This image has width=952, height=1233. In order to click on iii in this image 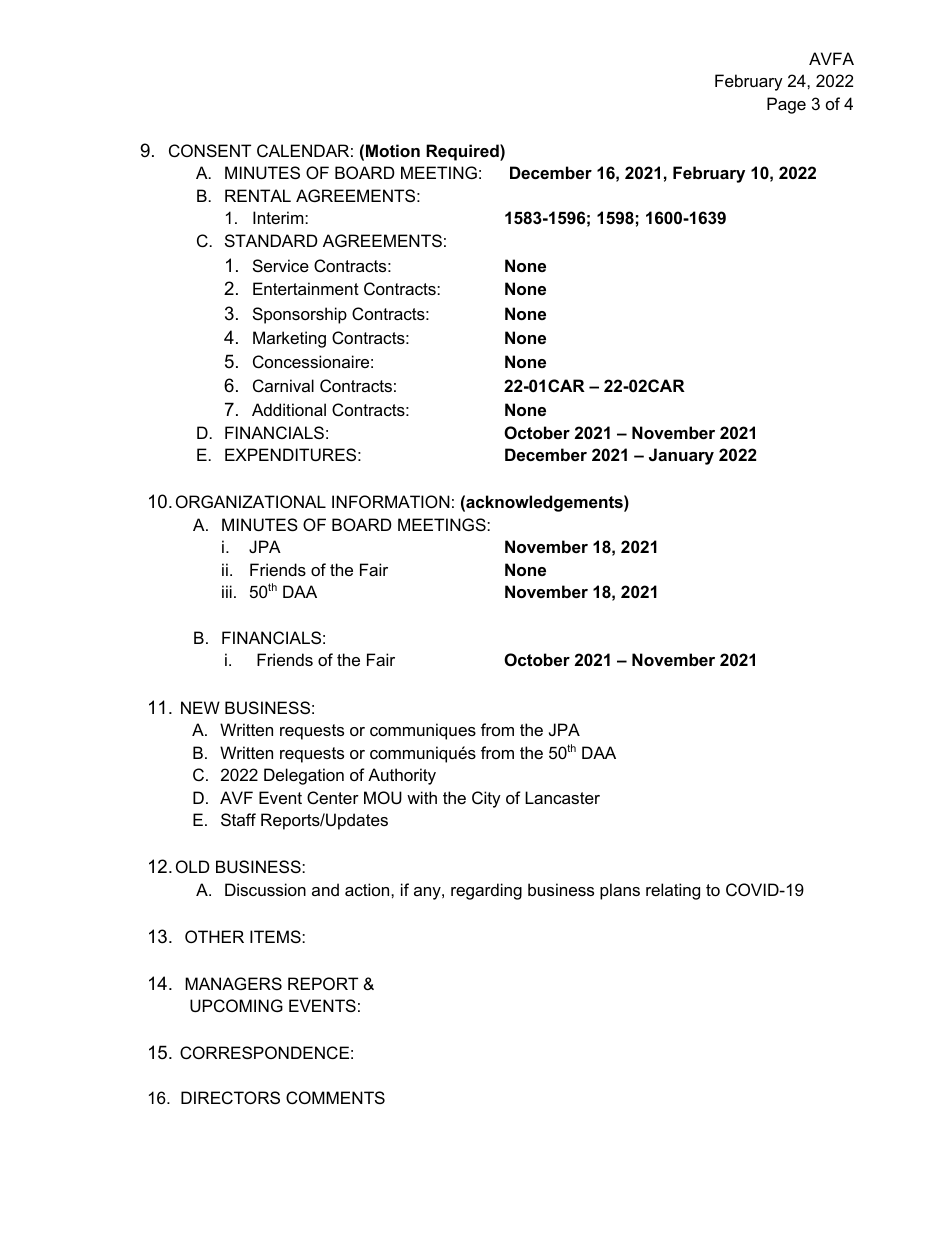, I will do `click(227, 591)`.
